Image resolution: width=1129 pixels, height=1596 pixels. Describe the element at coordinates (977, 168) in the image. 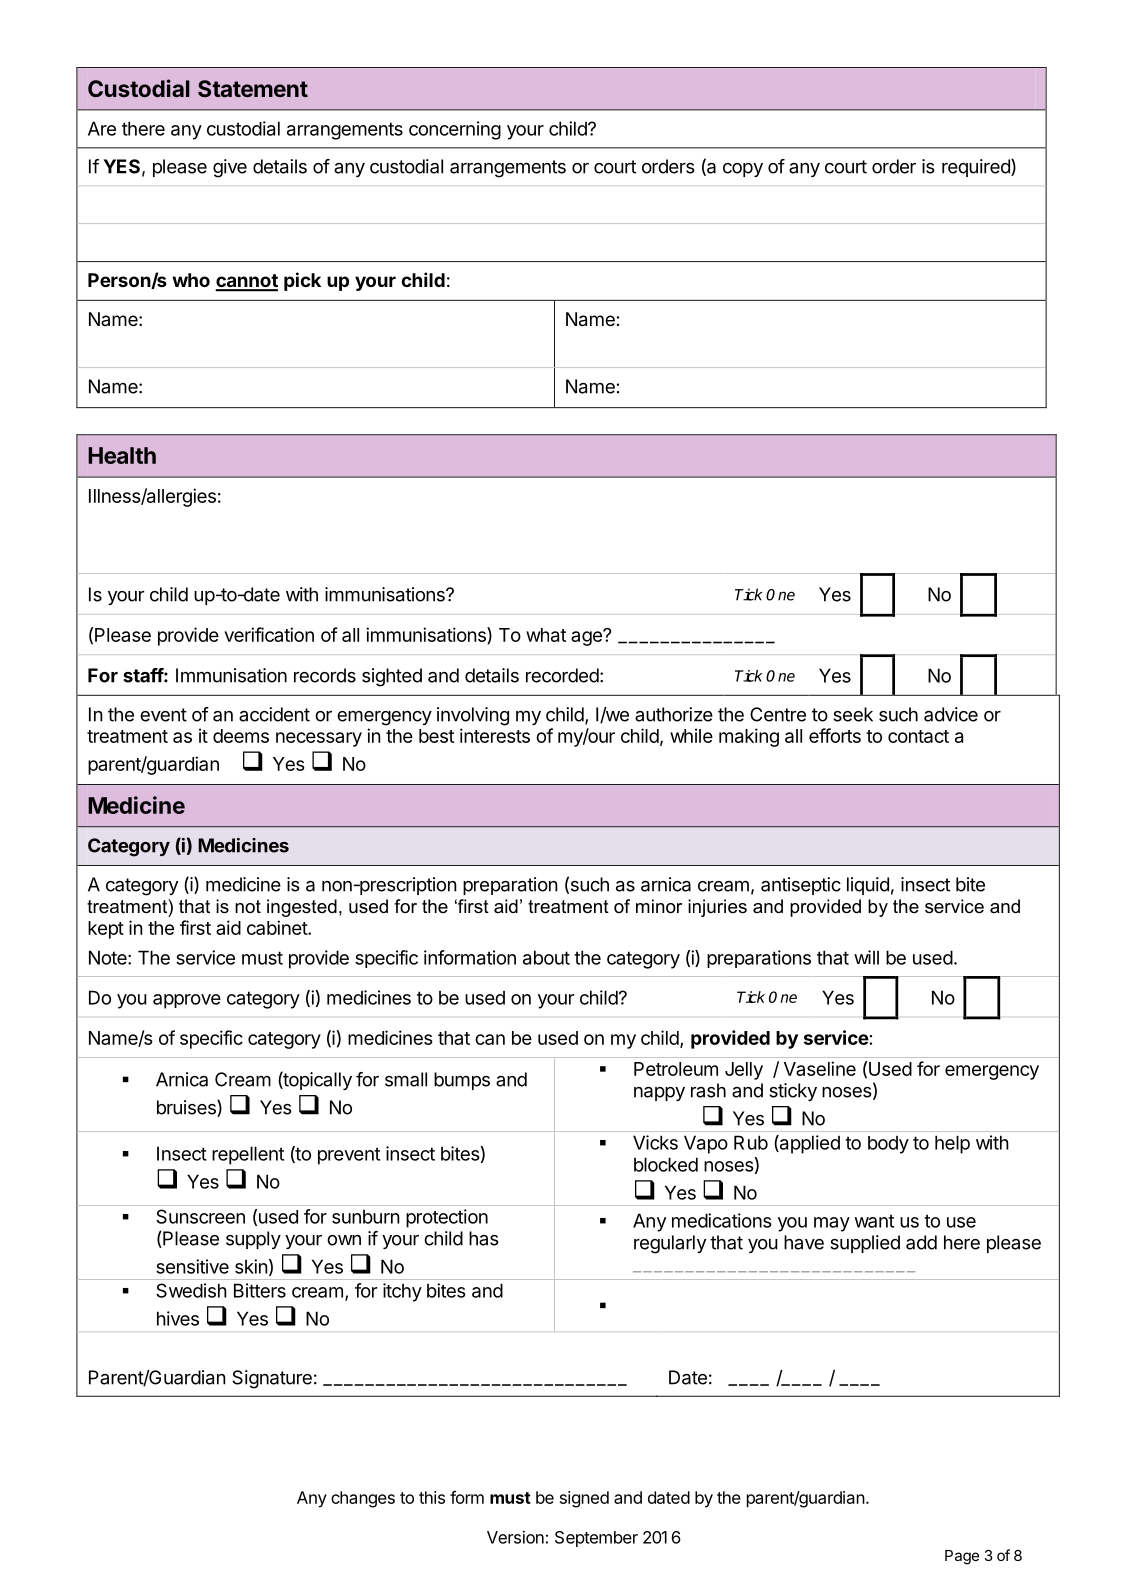

I see `required` at that location.
